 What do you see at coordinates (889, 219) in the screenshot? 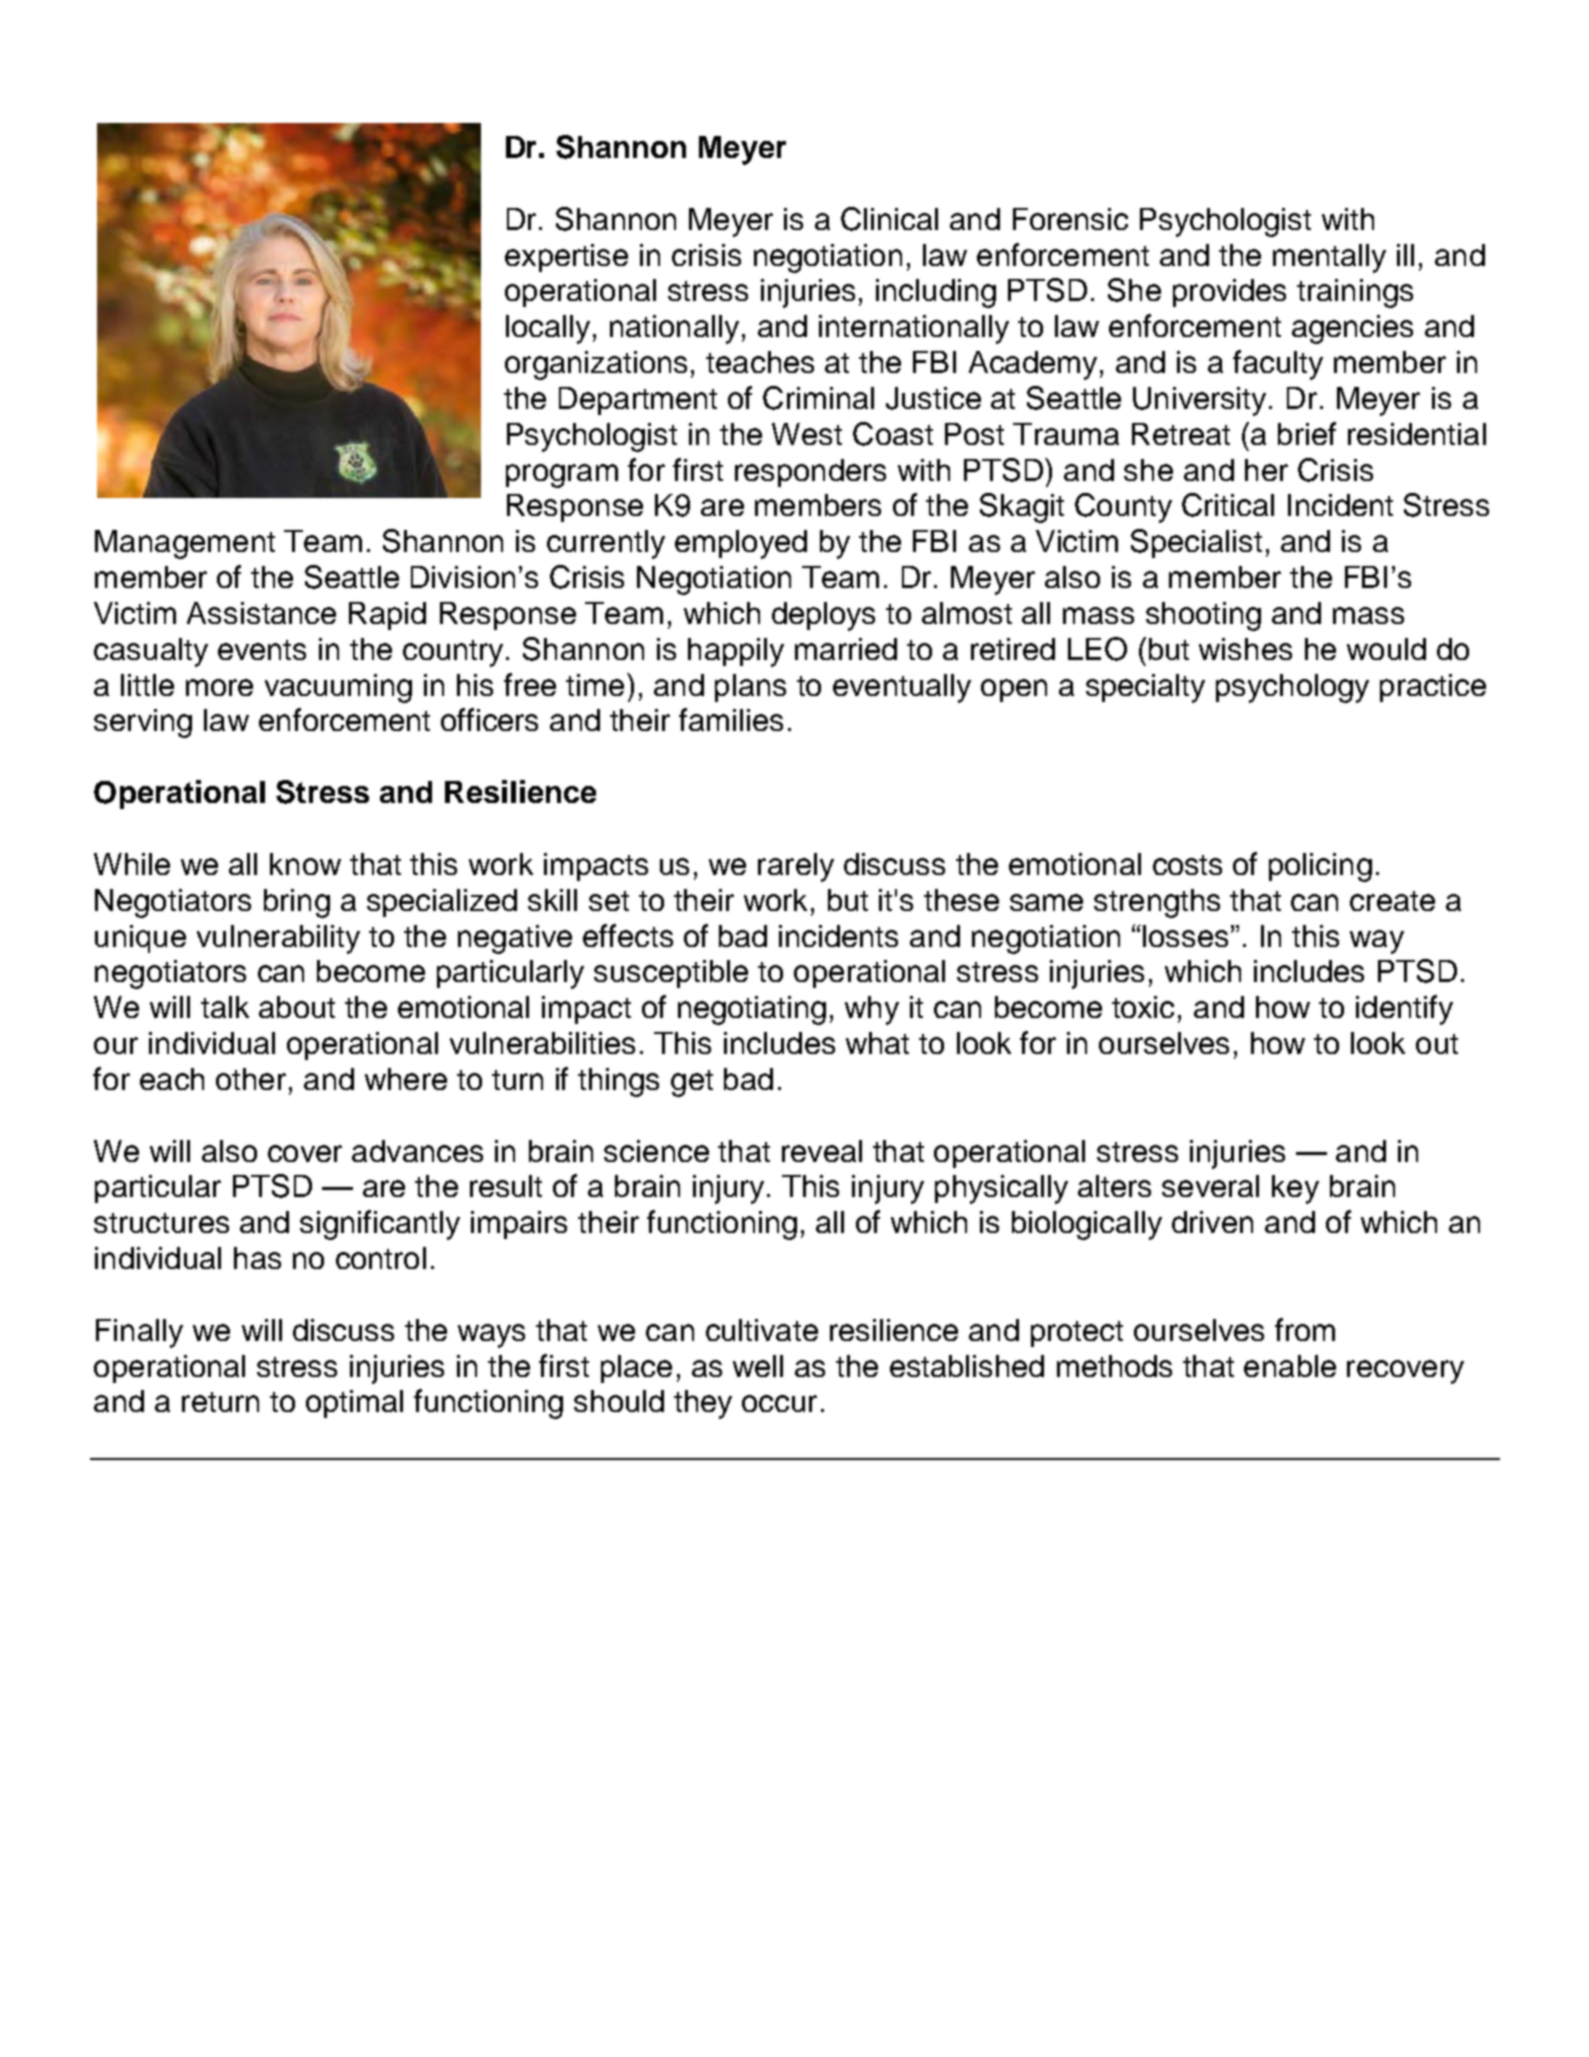
I see `Clinical` at bounding box center [889, 219].
